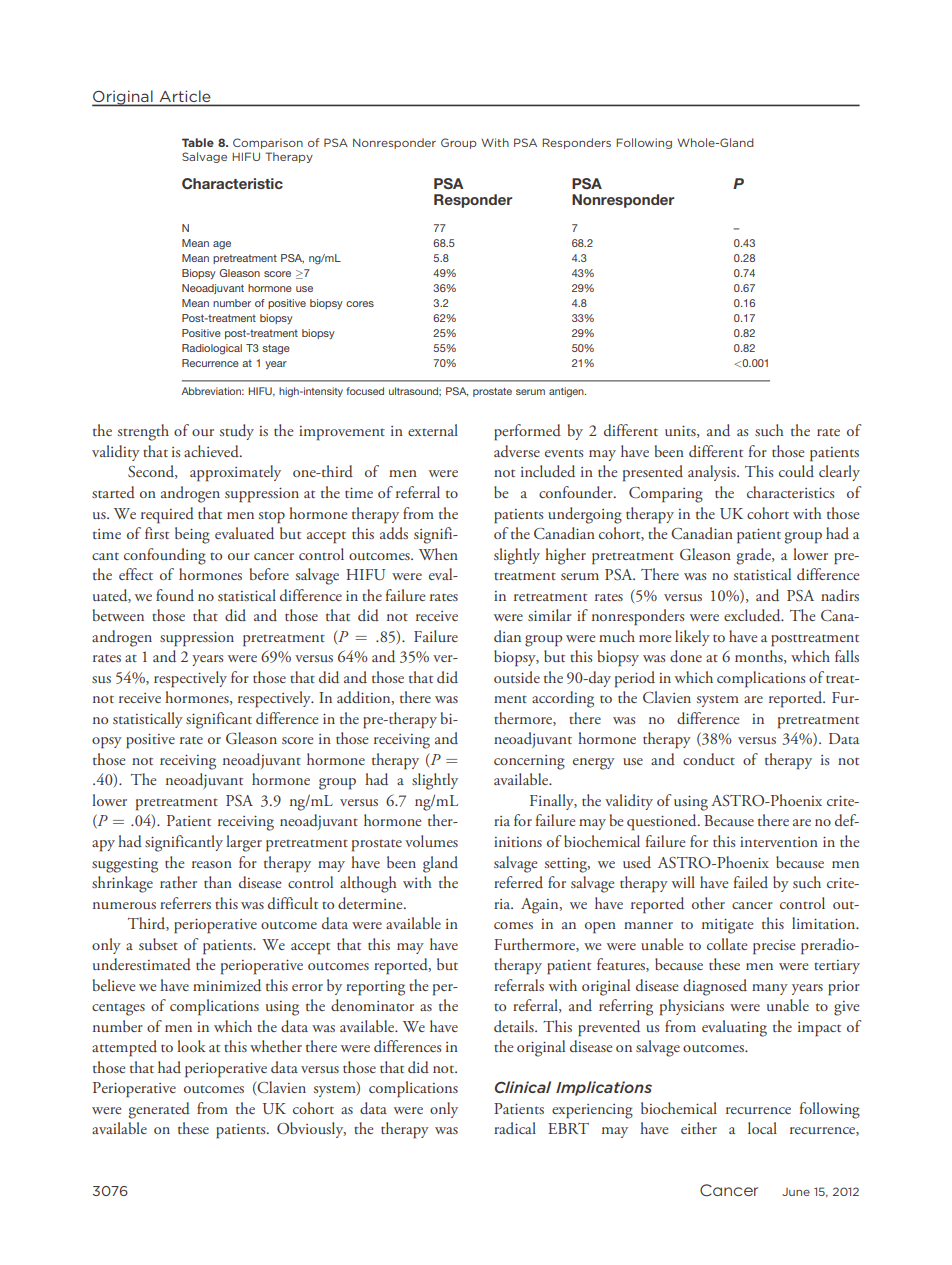 The image size is (952, 1265). I want to click on concerning, so click(529, 762).
